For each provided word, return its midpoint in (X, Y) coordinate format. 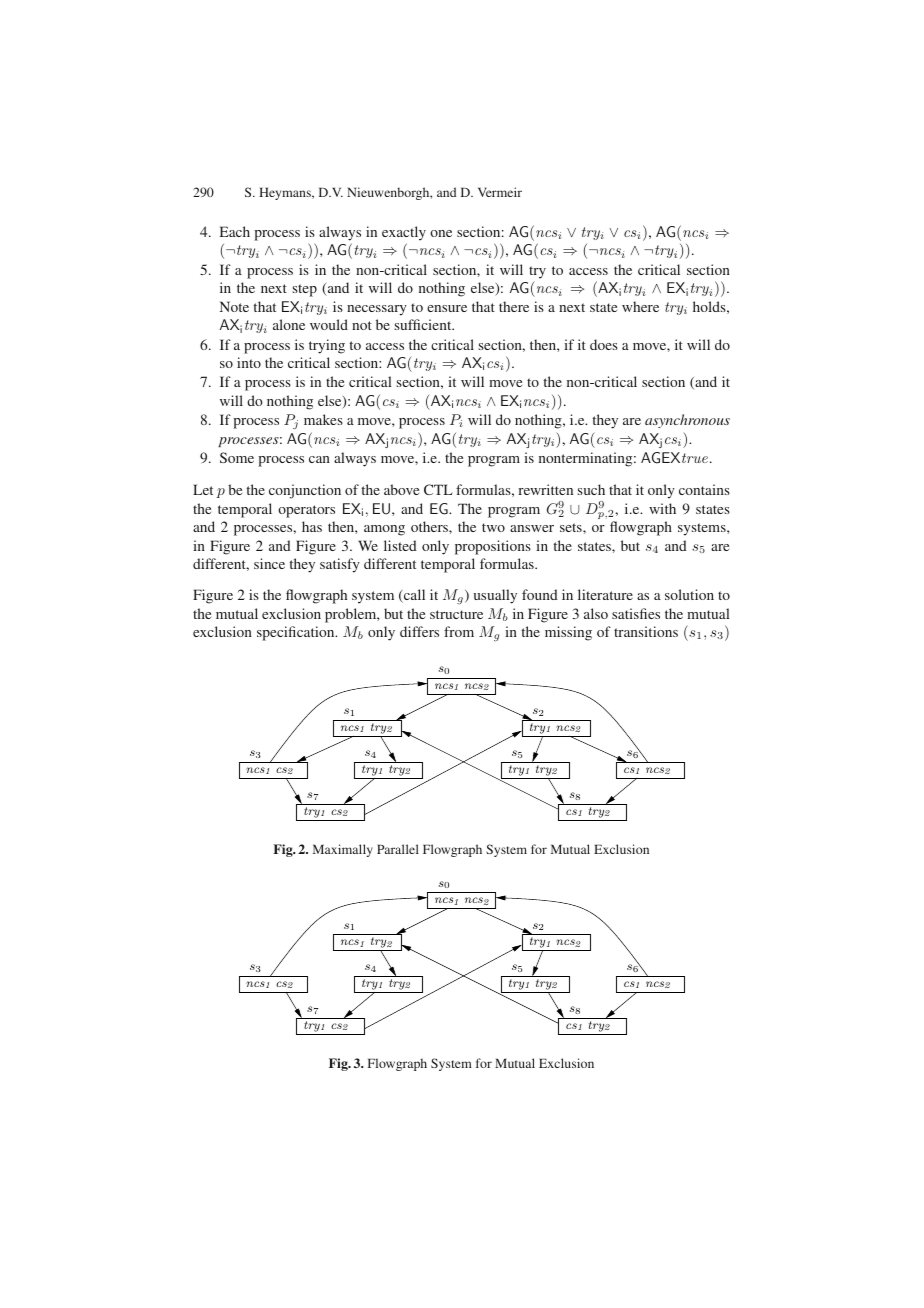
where (640, 306)
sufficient (424, 324)
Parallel (398, 849)
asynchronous (687, 421)
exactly (404, 233)
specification (297, 633)
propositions (493, 547)
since (269, 563)
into (249, 362)
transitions (646, 631)
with (662, 508)
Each (234, 231)
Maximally (343, 850)
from (459, 631)
